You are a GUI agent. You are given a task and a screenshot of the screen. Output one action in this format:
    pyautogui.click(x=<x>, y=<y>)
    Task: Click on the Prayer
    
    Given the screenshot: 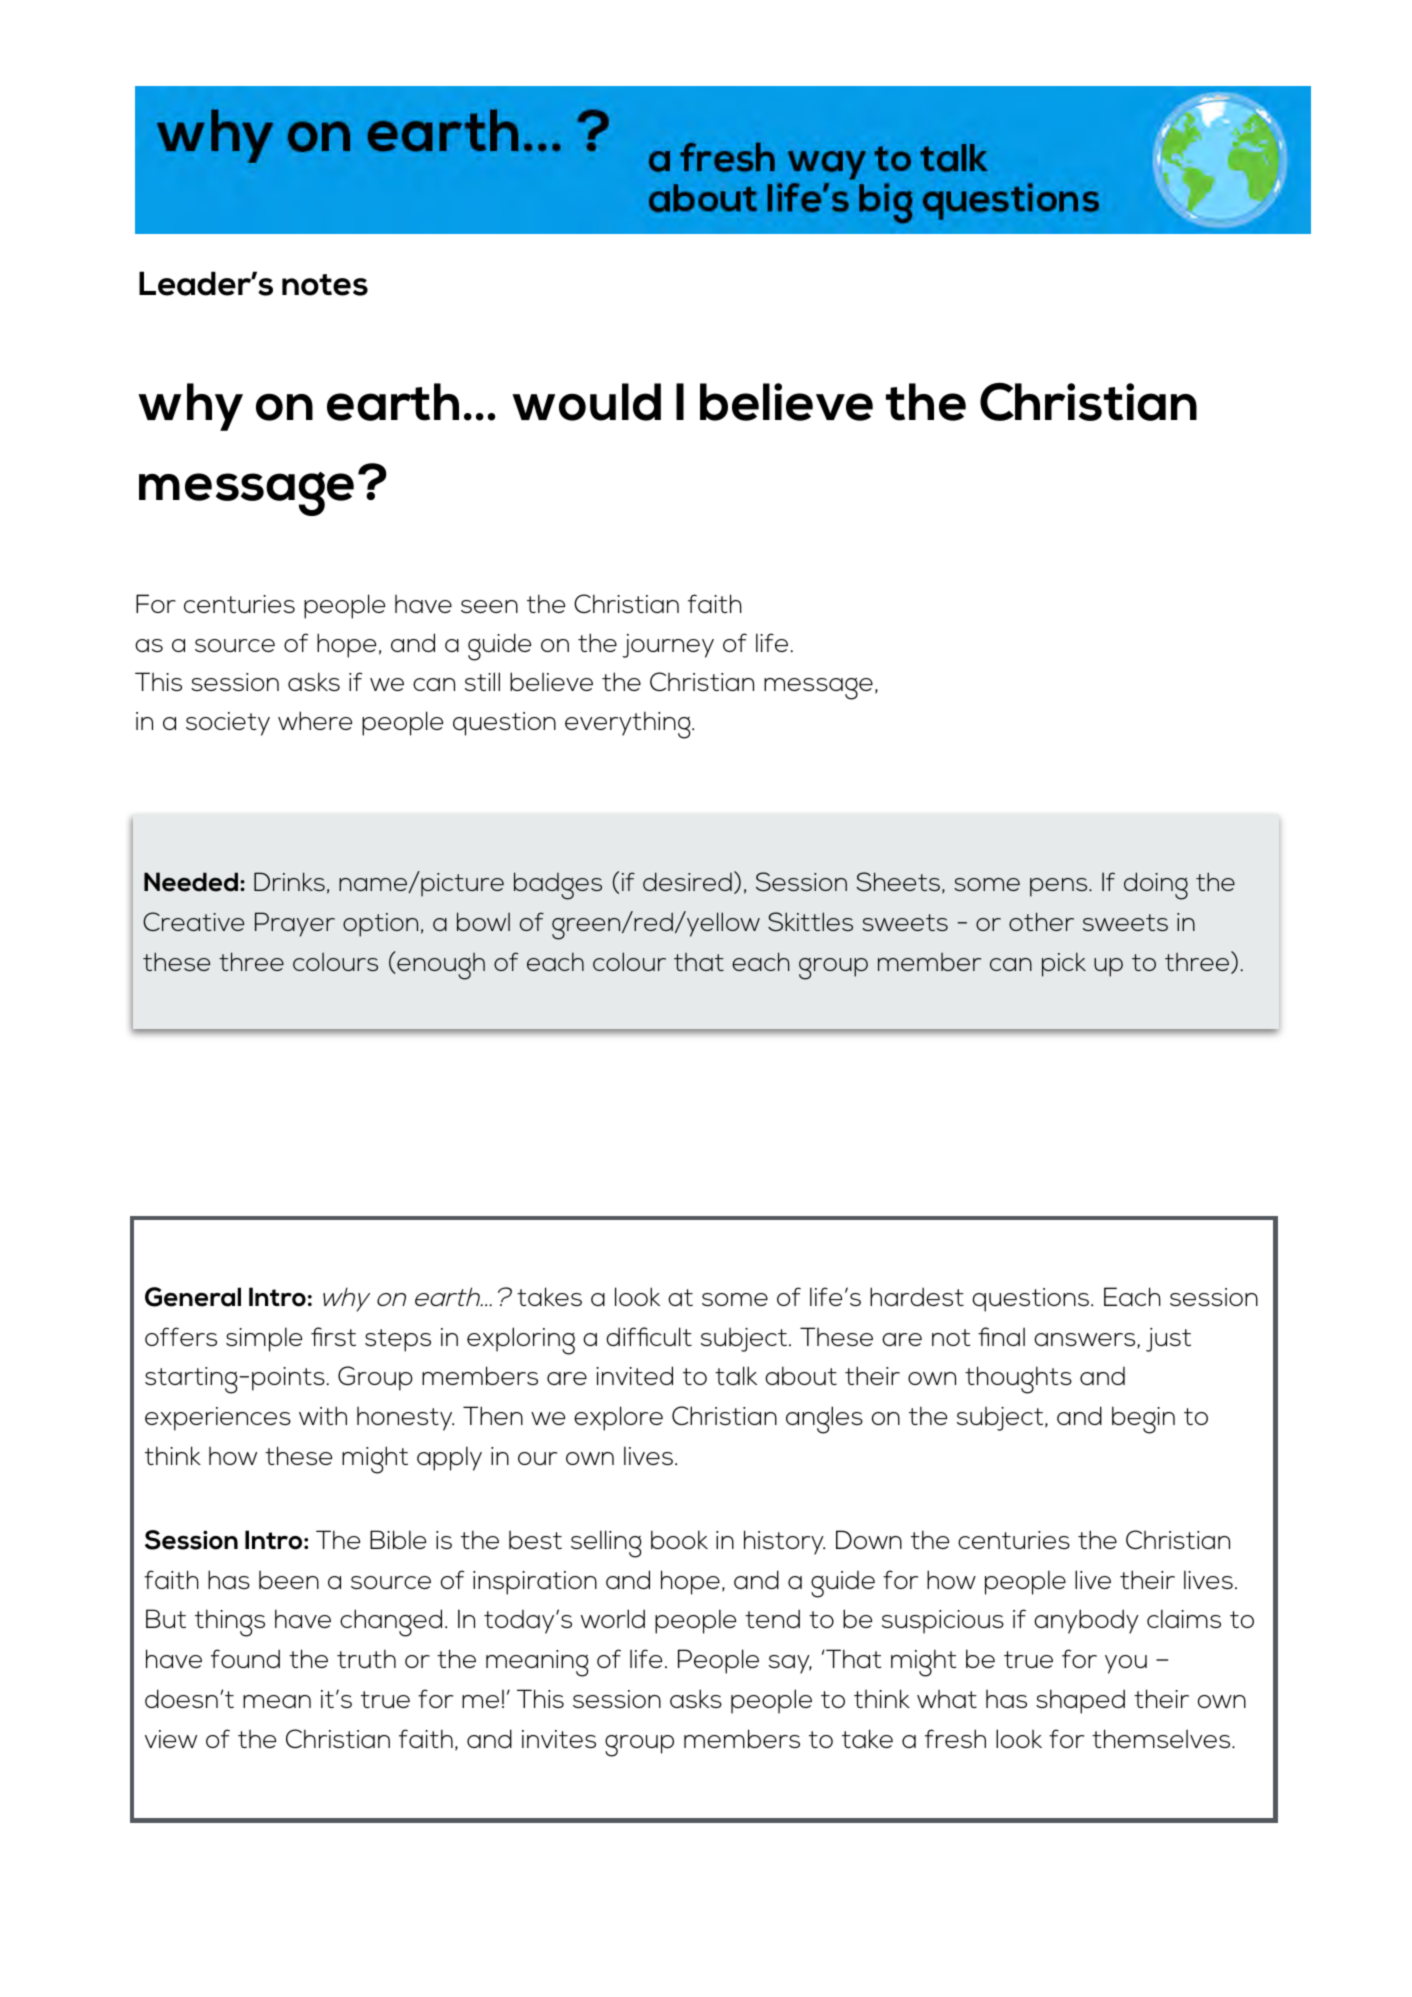 What is the action you would take?
    pyautogui.click(x=295, y=924)
